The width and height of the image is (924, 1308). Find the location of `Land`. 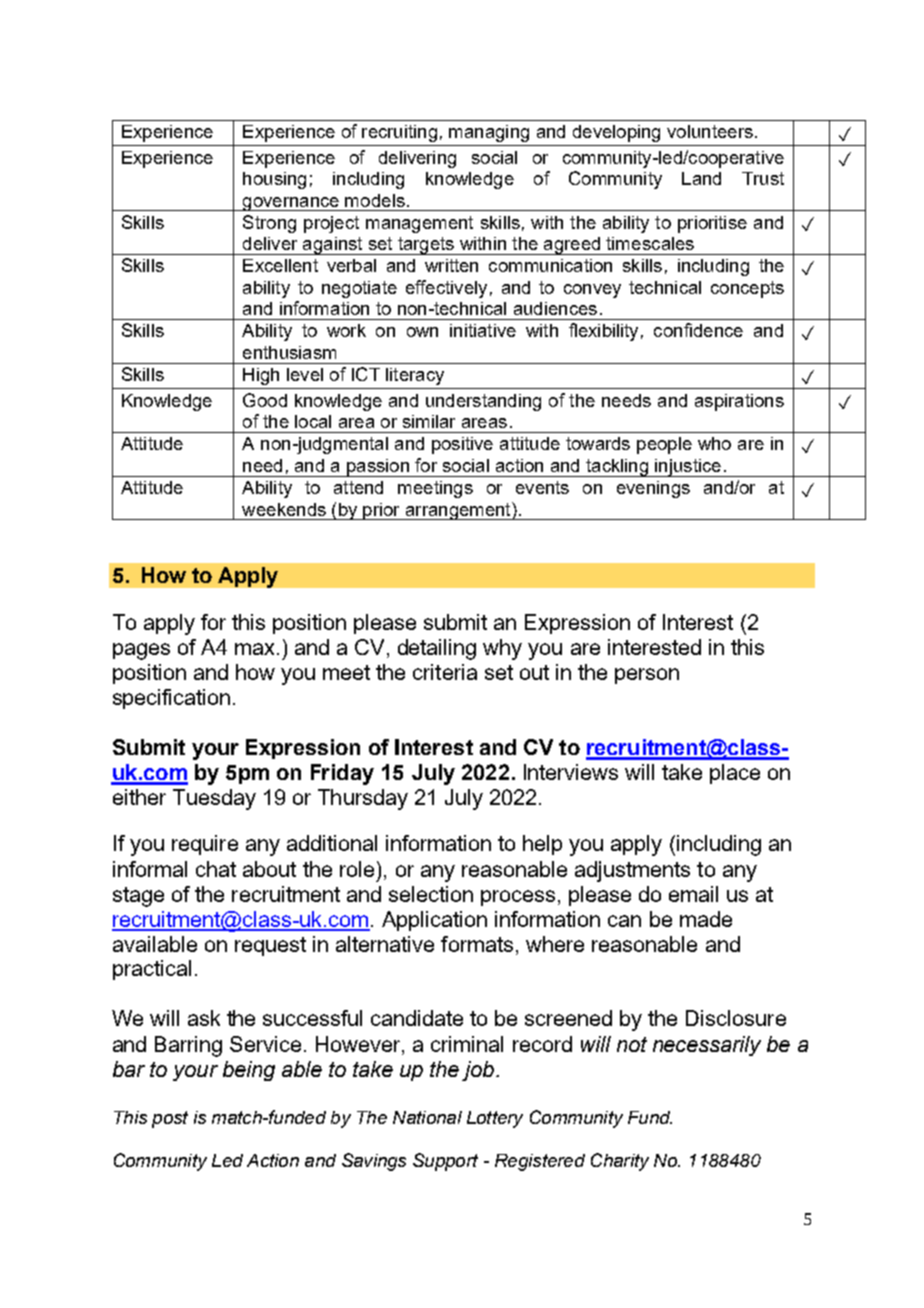

Land is located at coordinates (701, 178).
